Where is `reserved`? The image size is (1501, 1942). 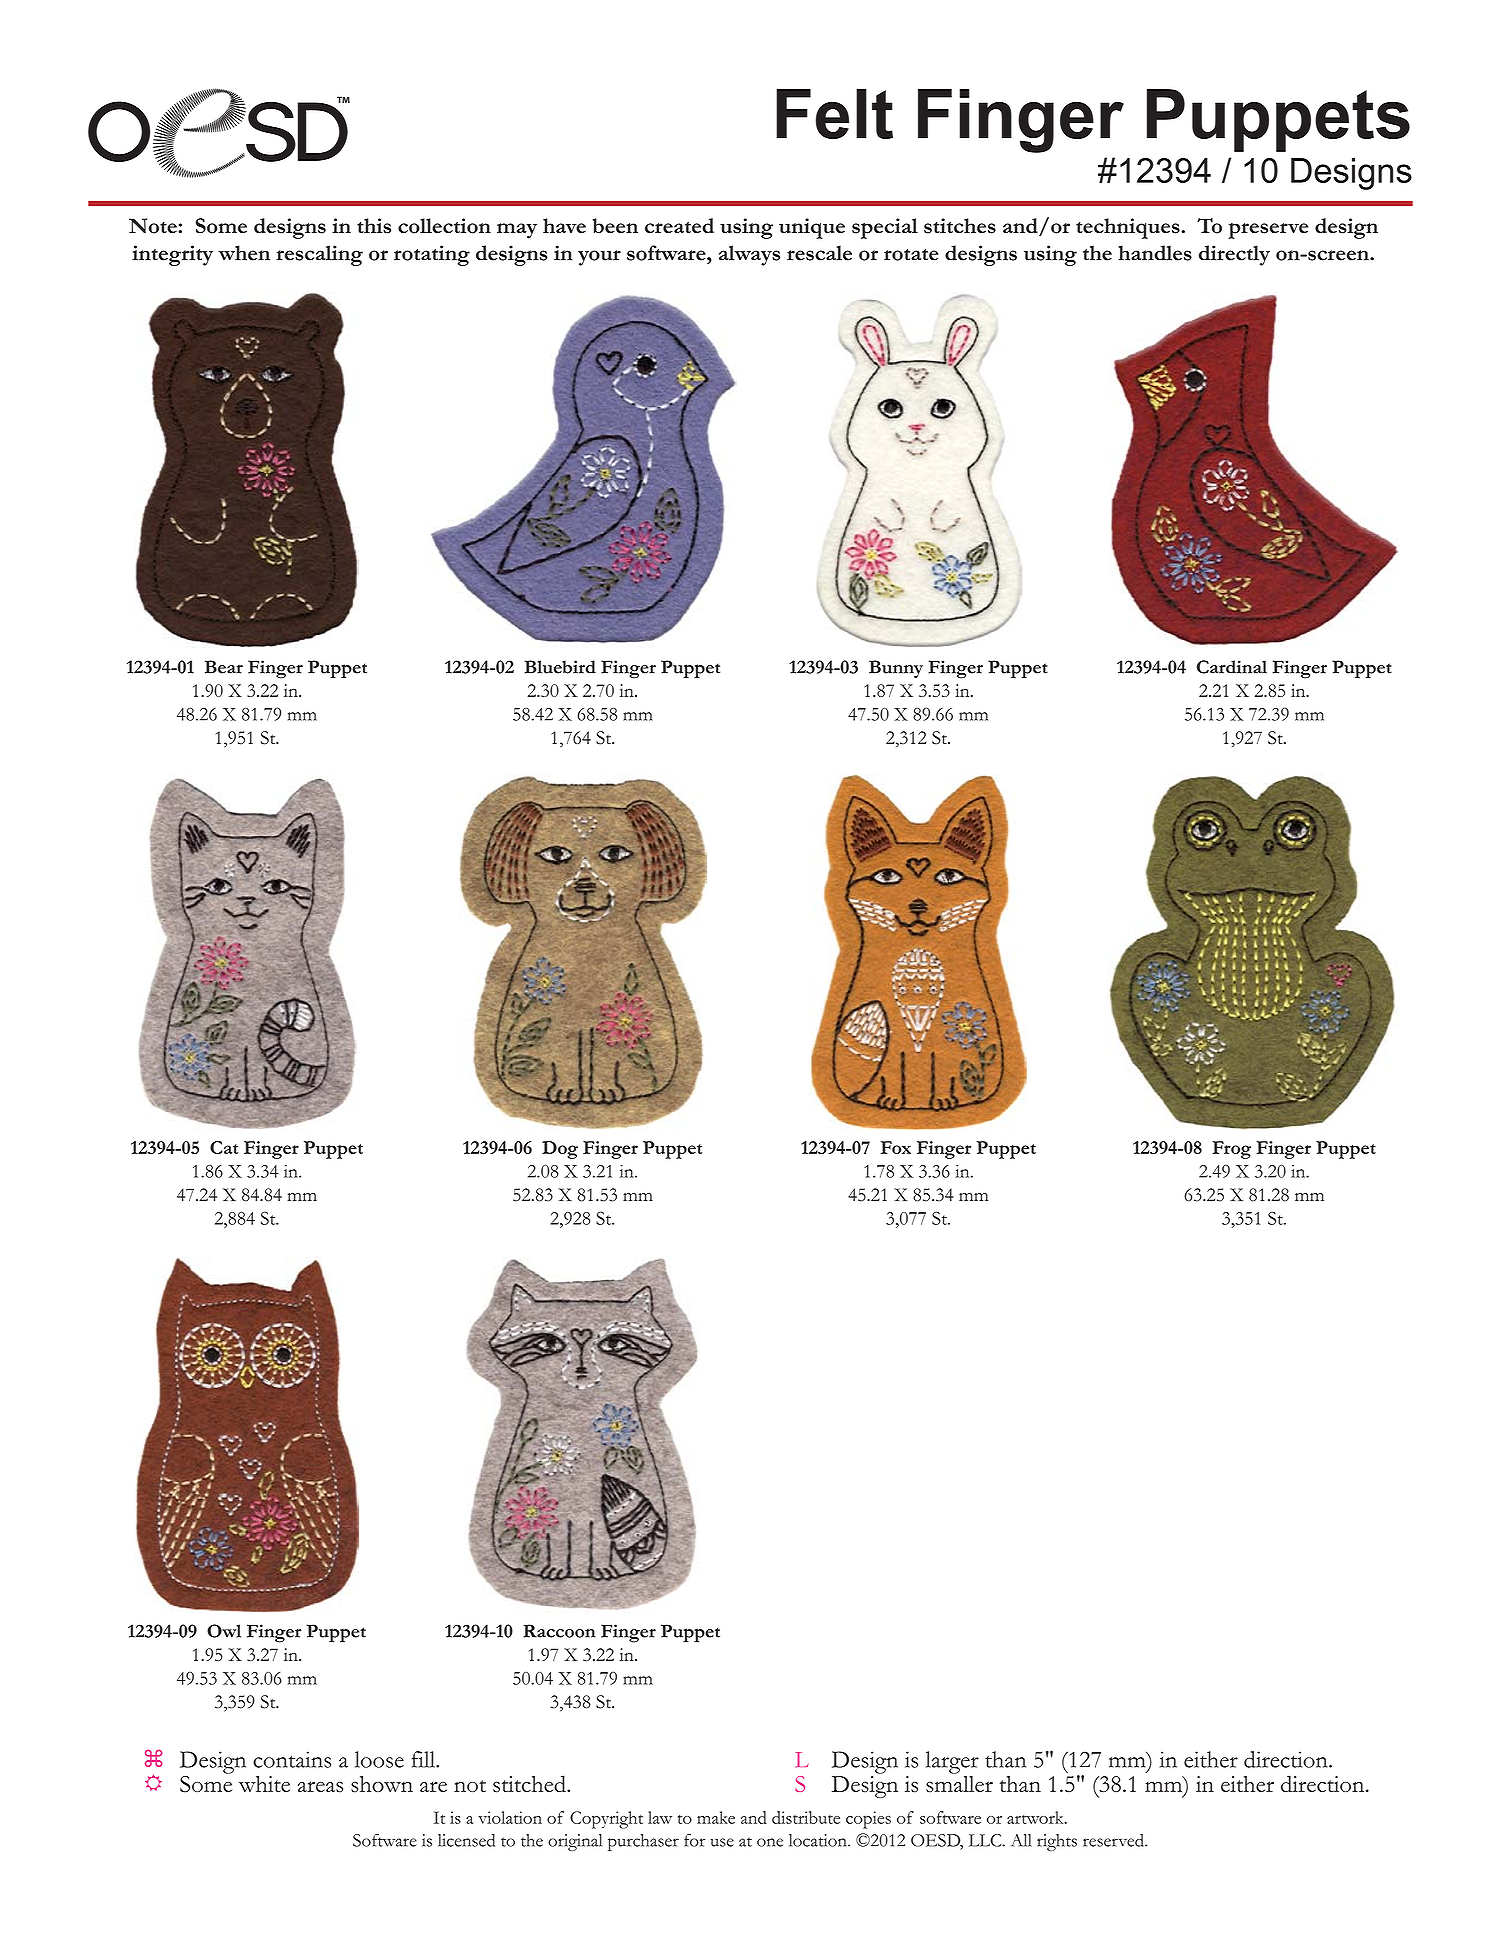 reserved is located at coordinates (1114, 1840).
